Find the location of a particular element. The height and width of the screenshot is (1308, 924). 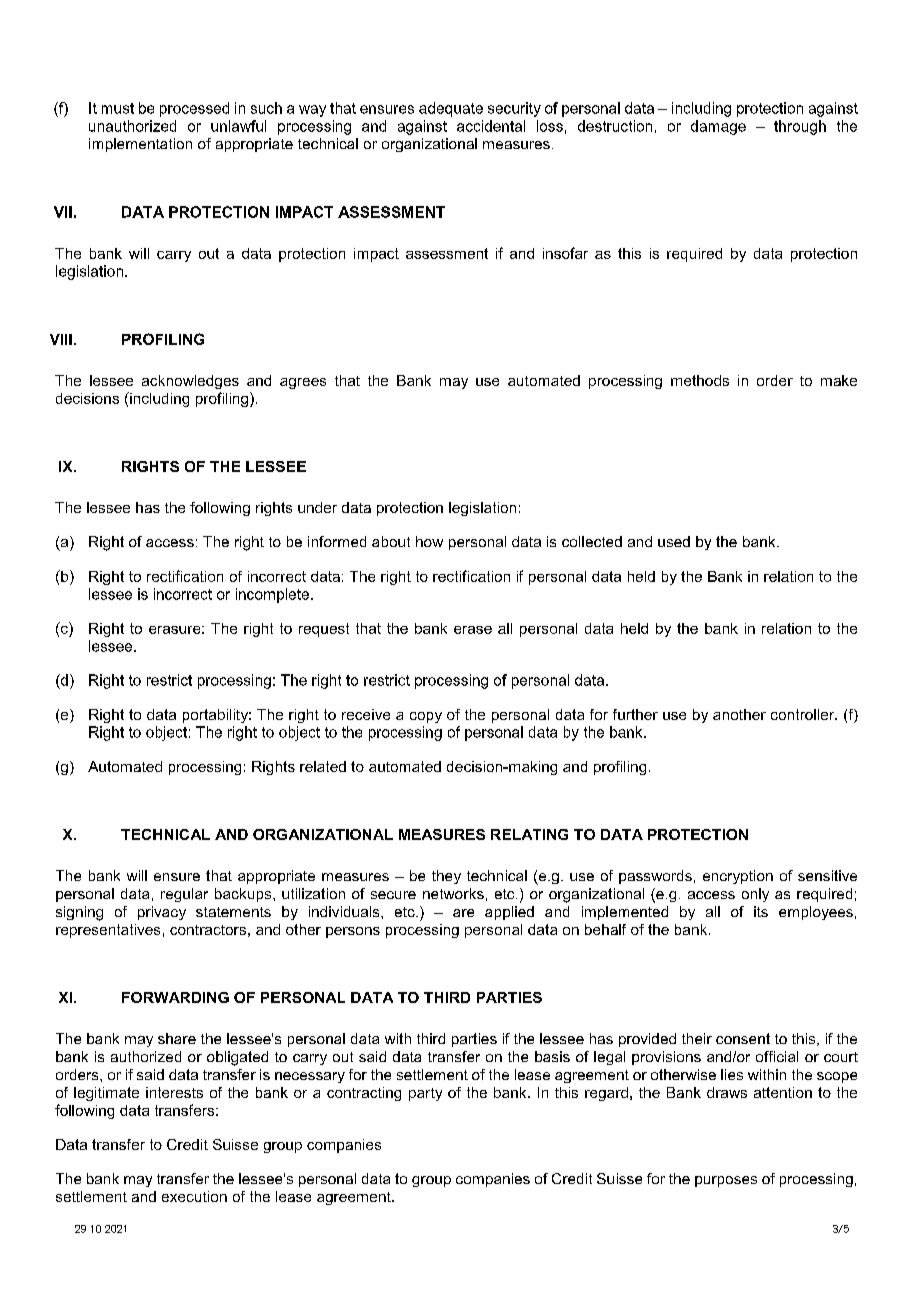

incomplete is located at coordinates (274, 595).
